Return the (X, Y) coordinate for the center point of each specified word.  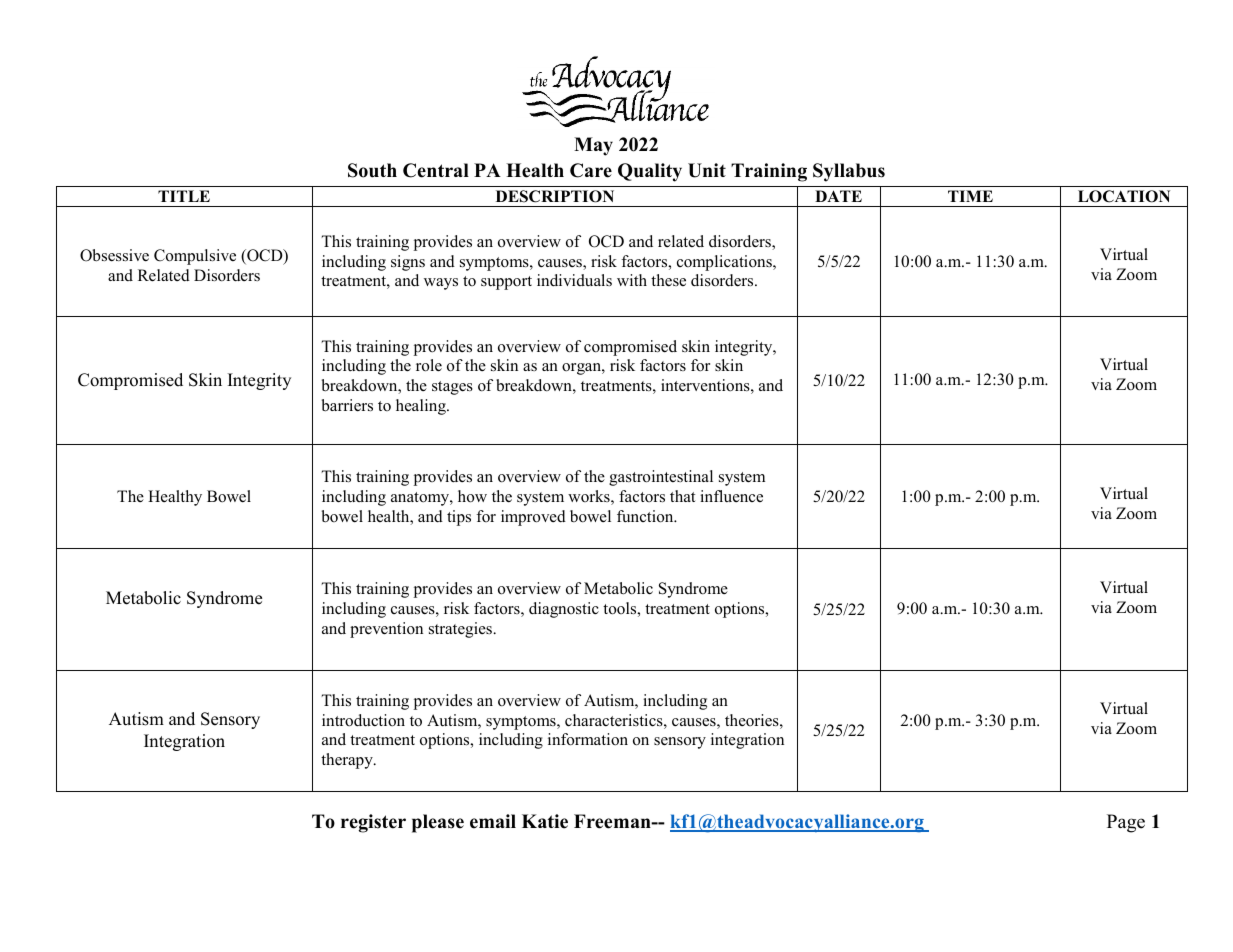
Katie (545, 821)
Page (1126, 823)
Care (591, 170)
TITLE (184, 196)
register (373, 823)
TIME (970, 196)
